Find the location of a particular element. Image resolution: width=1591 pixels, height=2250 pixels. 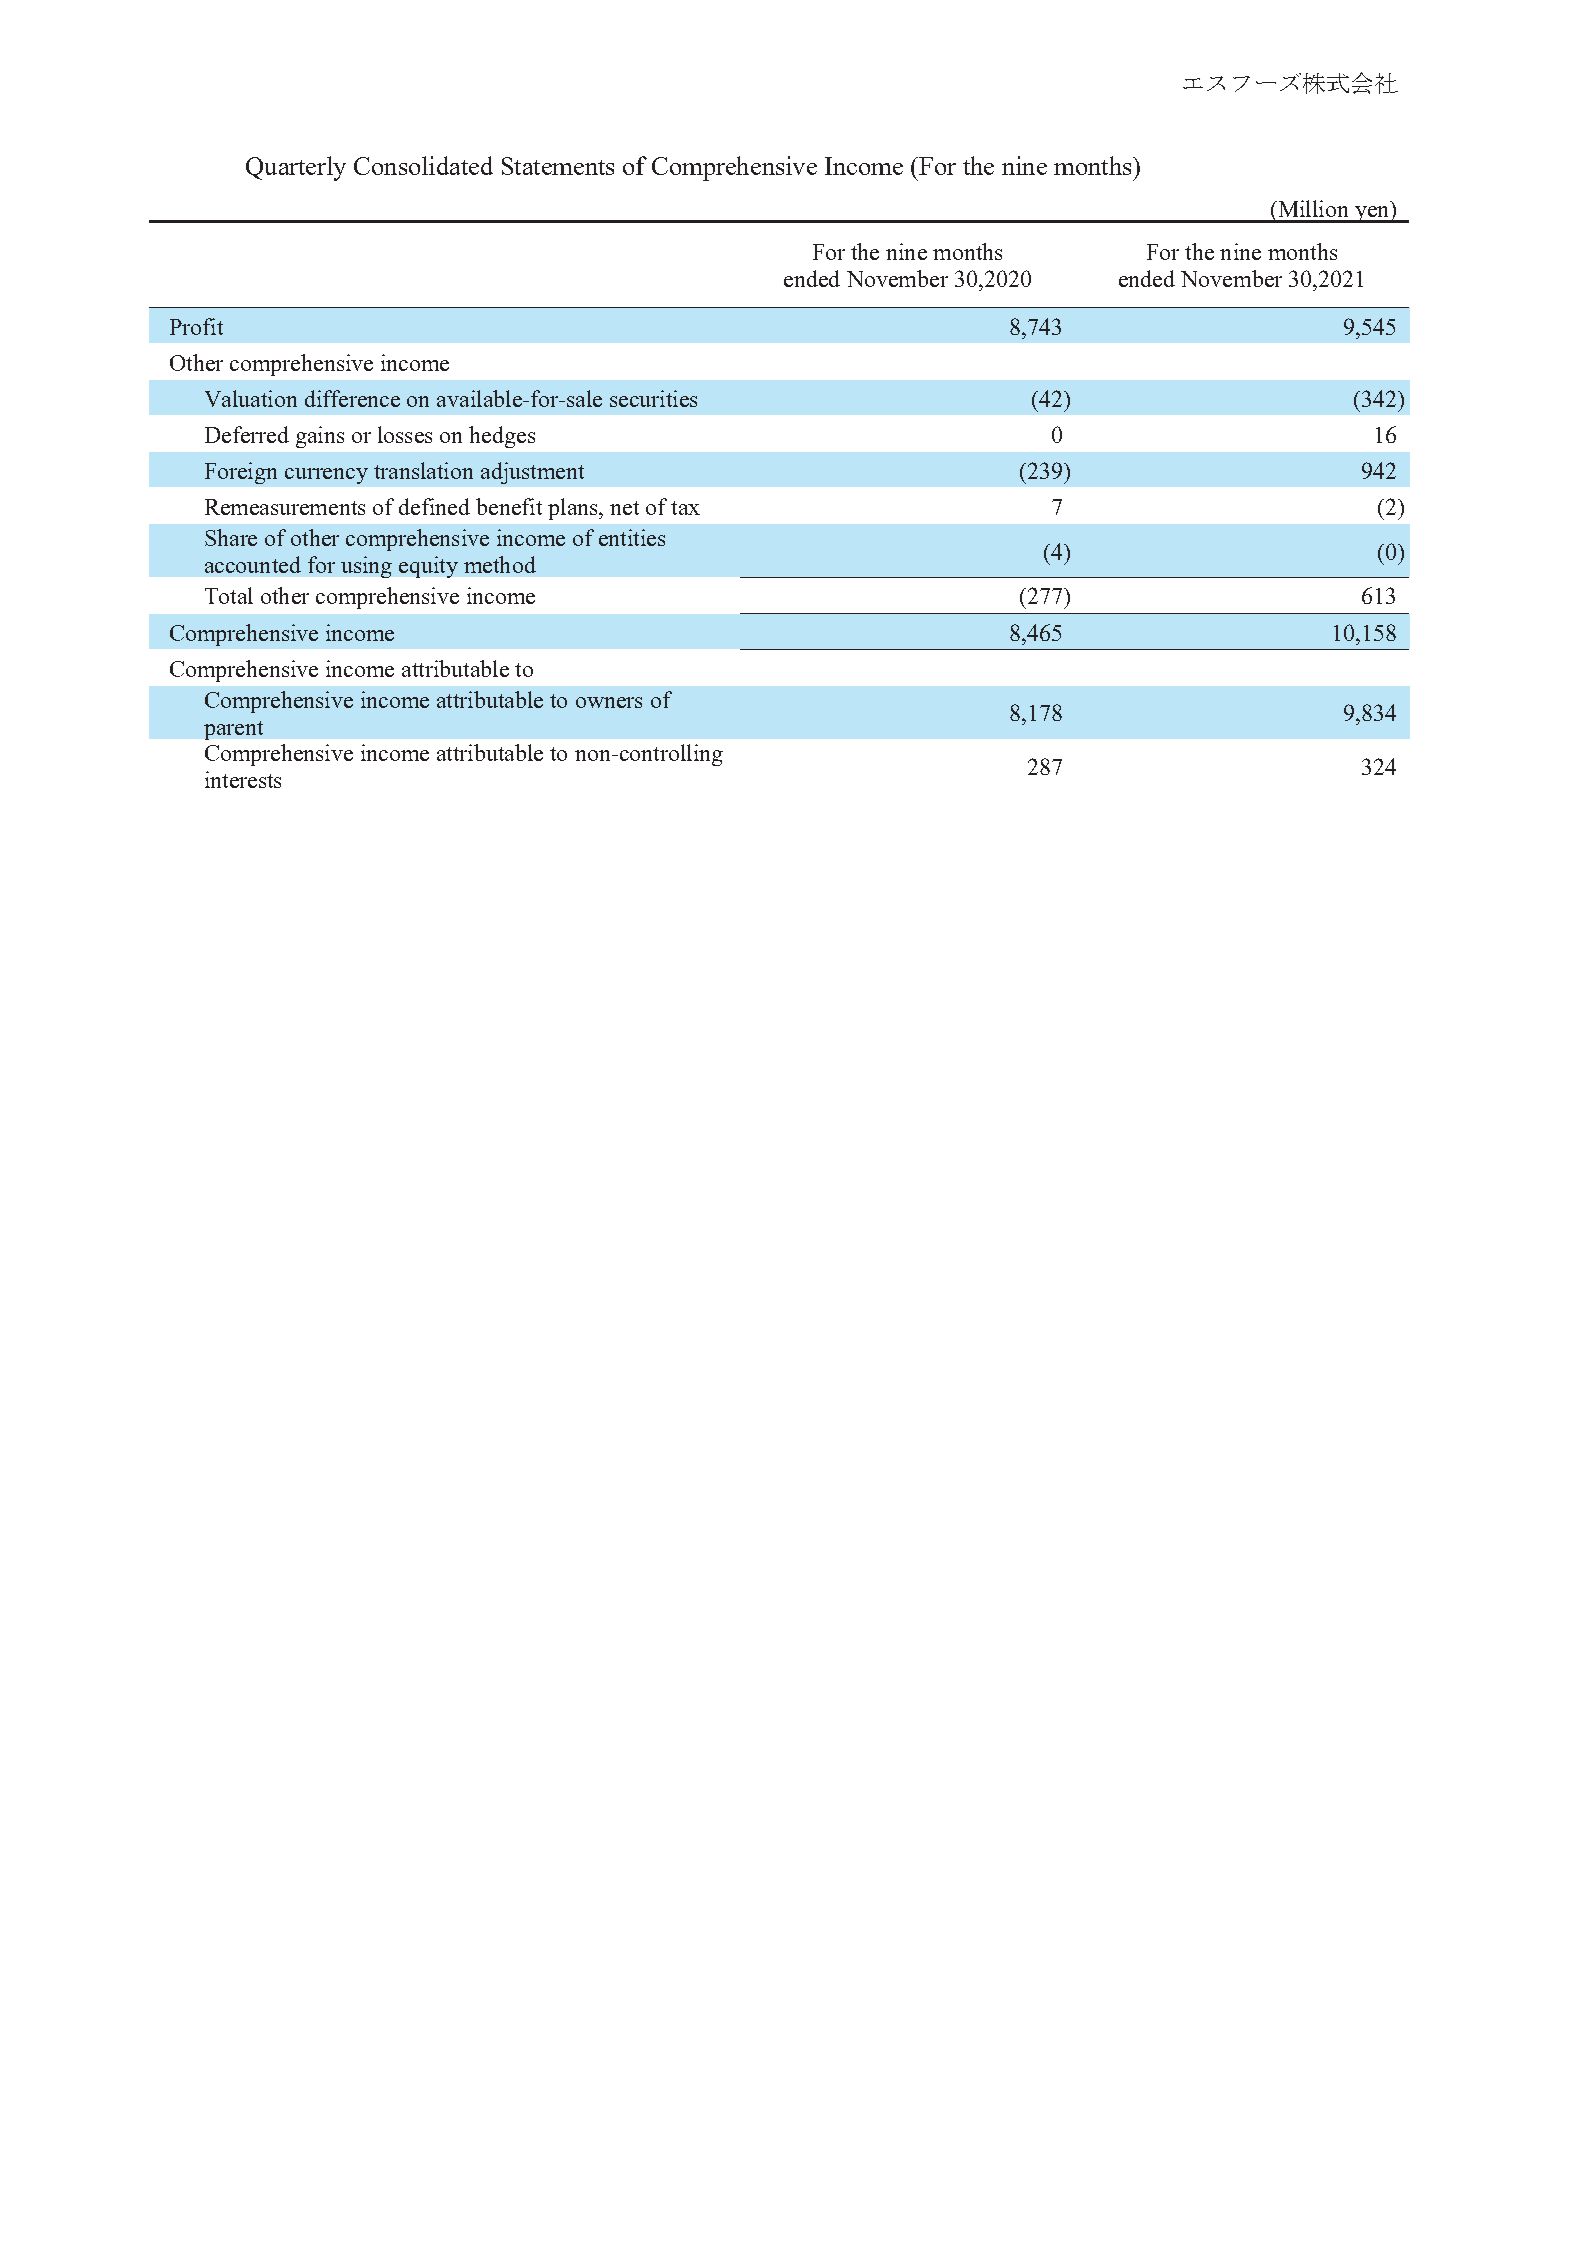

yen is located at coordinates (1372, 214).
